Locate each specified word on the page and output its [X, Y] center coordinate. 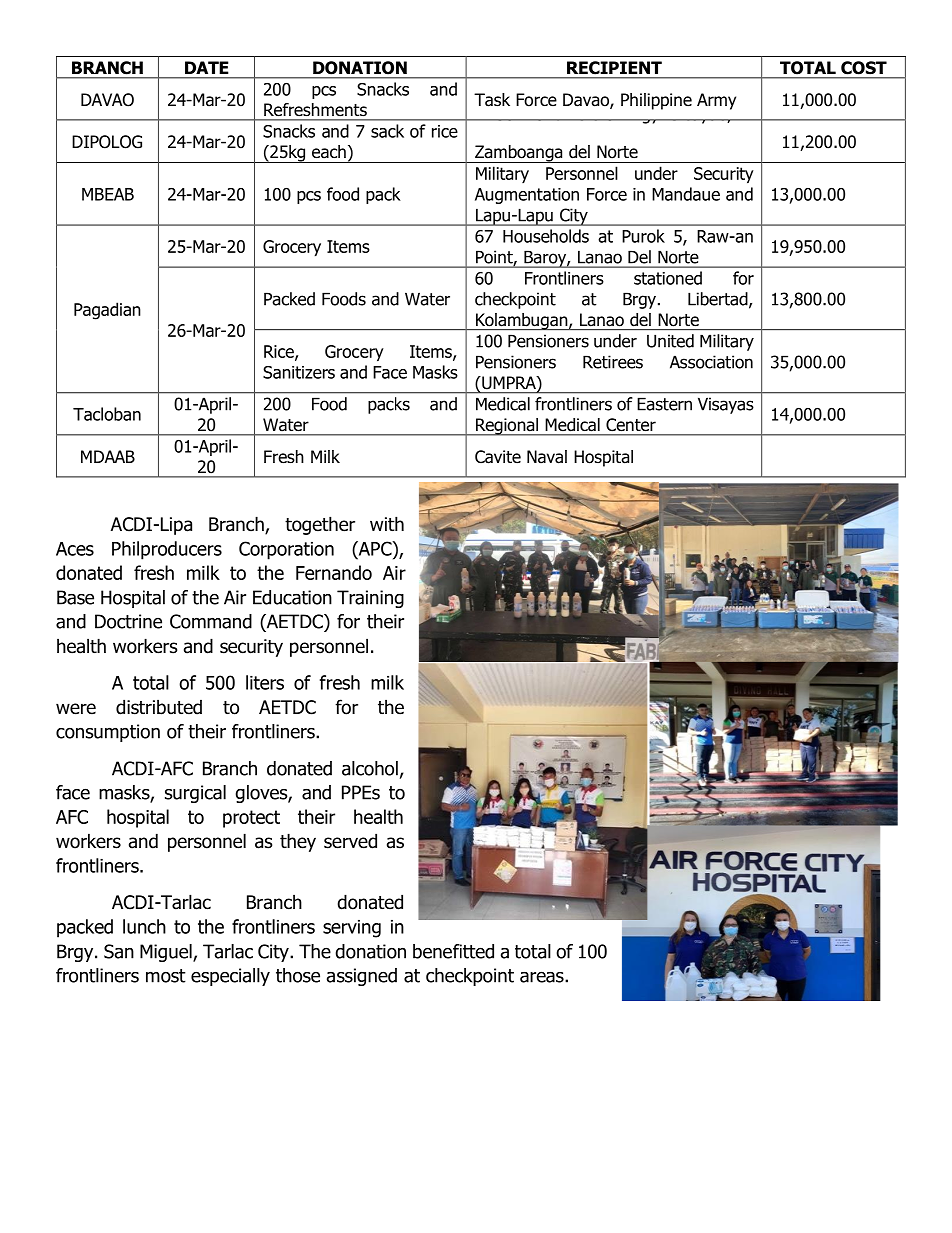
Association [711, 362]
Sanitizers [299, 372]
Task [492, 100]
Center [631, 424]
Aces [75, 549]
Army [716, 101]
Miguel [167, 953]
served [350, 841]
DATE [207, 67]
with [387, 523]
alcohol [370, 768]
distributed [159, 707]
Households [546, 236]
